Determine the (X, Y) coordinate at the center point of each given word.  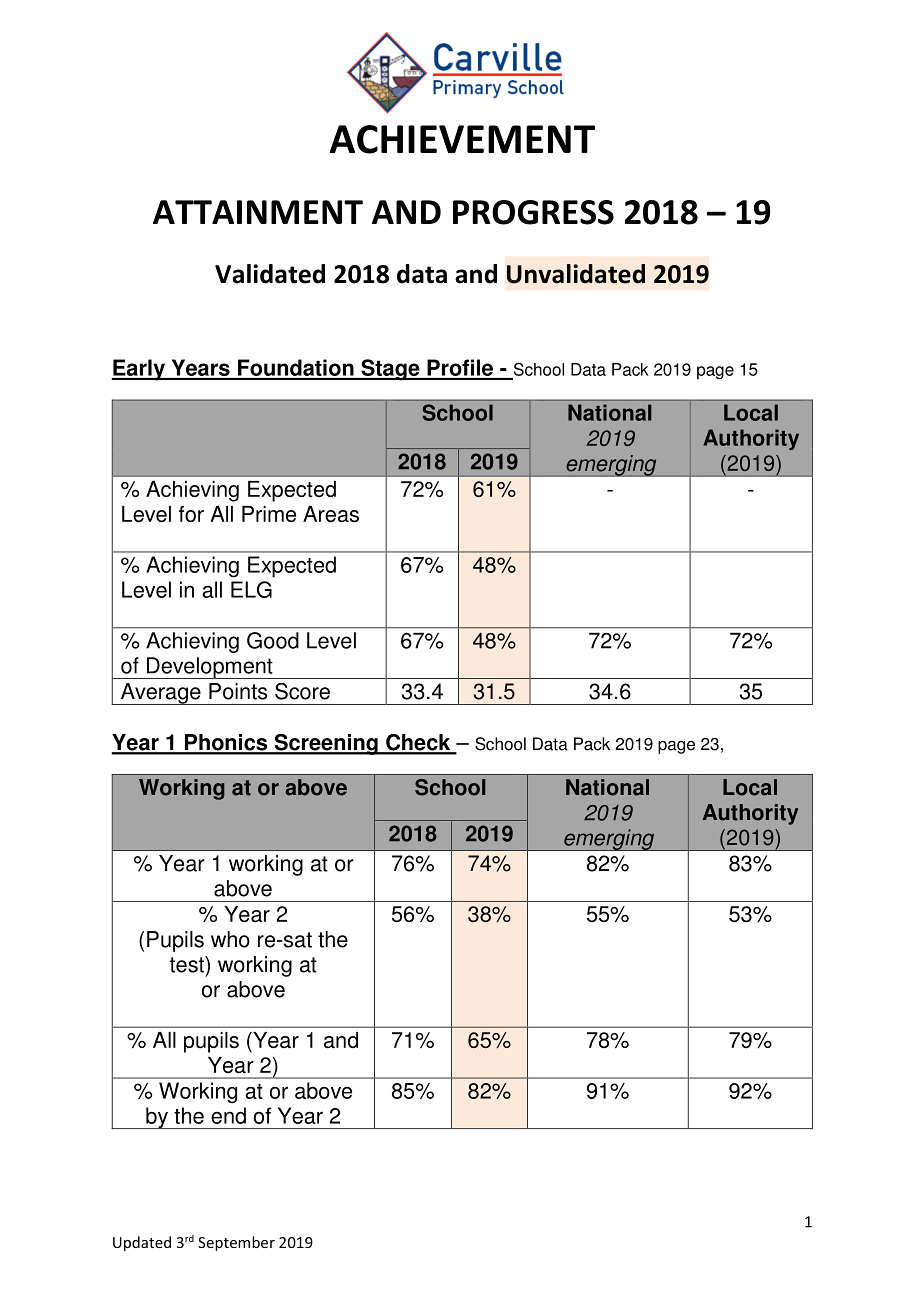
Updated (142, 1243)
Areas (331, 514)
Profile (460, 369)
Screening (326, 744)
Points (238, 691)
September (236, 1243)
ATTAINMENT (258, 212)
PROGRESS (533, 212)
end (228, 1115)
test (188, 964)
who (230, 939)
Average (160, 694)
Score (302, 691)
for (191, 514)
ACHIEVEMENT (462, 139)
